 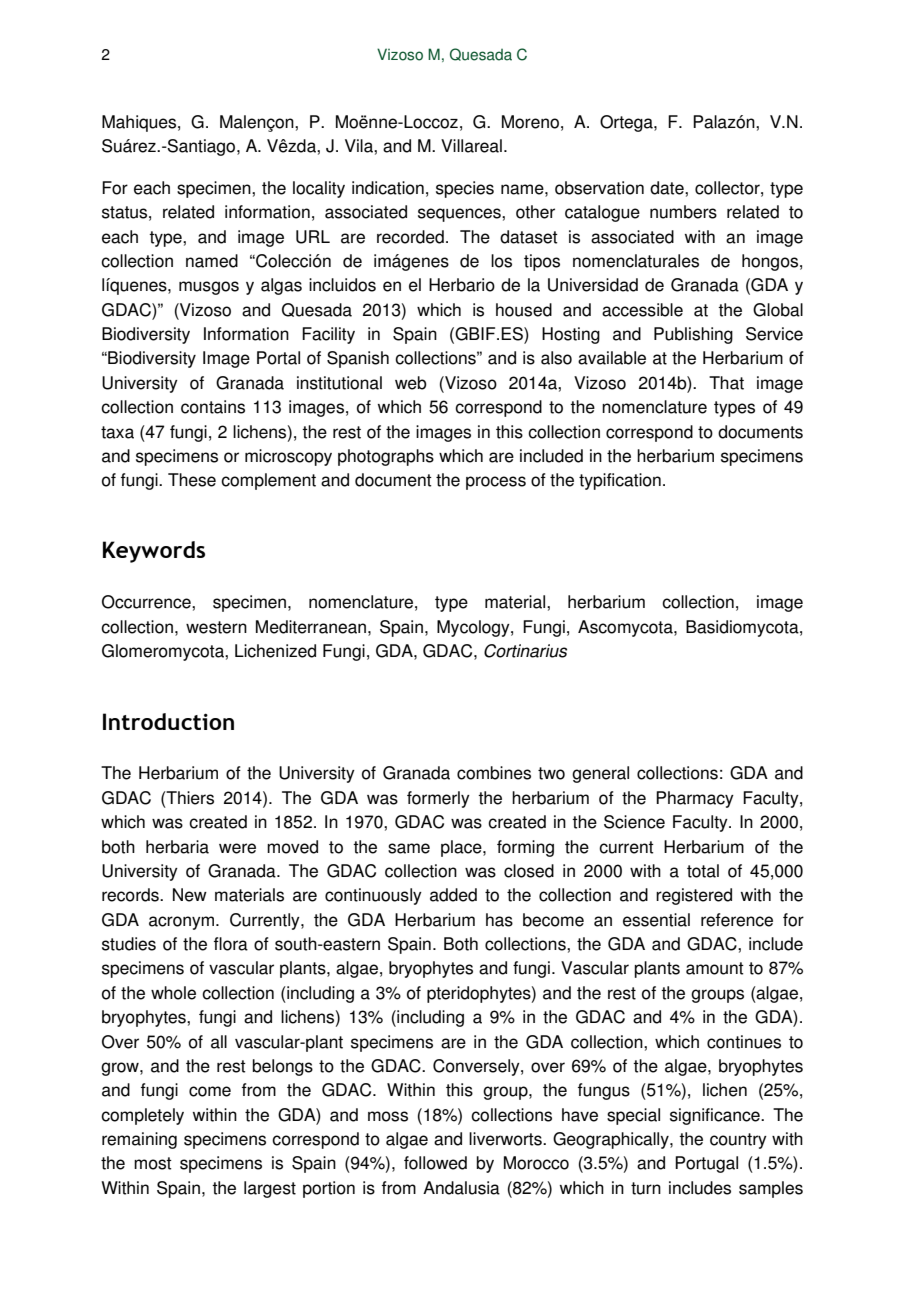 I want to click on registered, so click(x=694, y=896).
